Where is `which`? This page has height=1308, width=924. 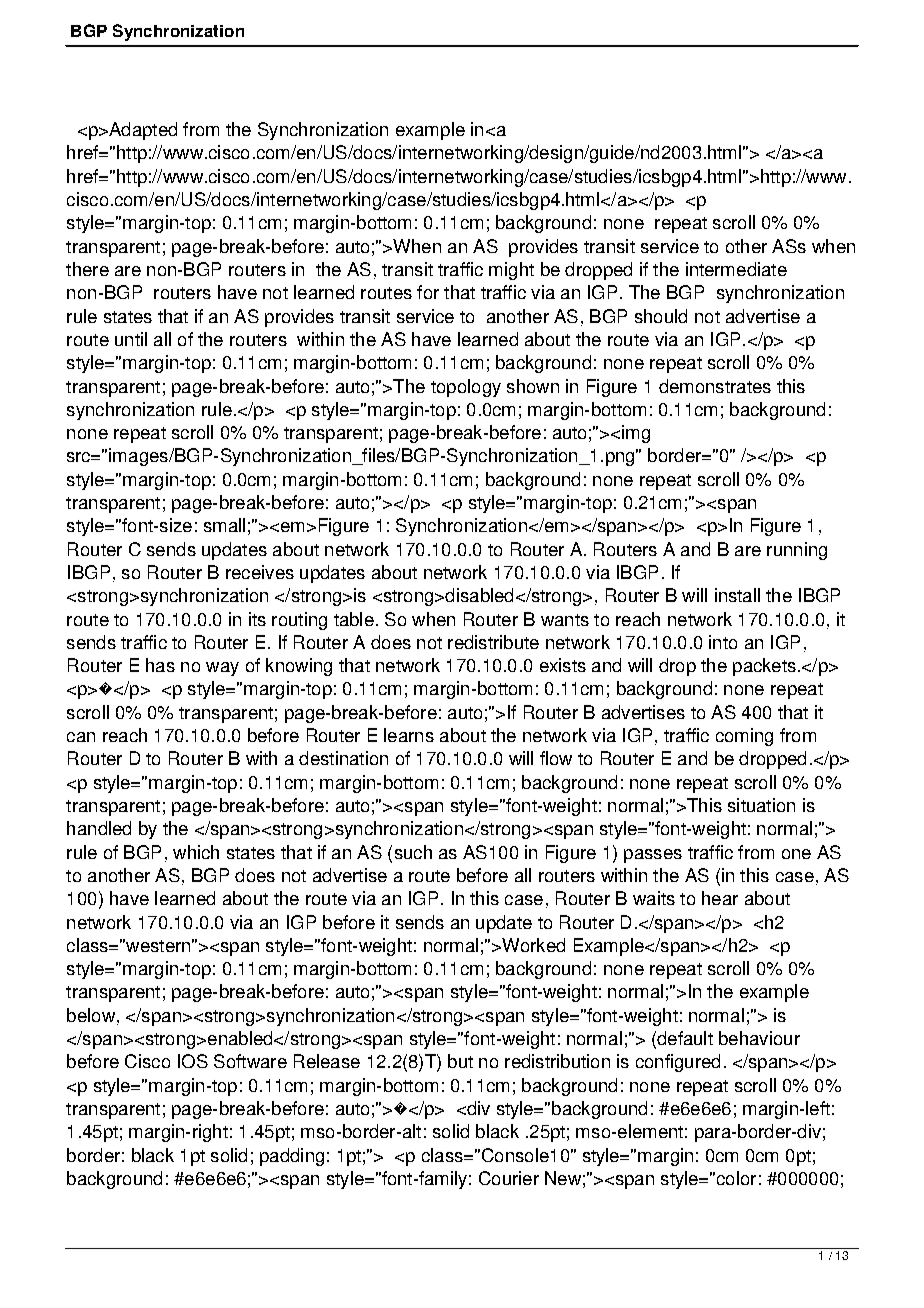
which is located at coordinates (196, 852).
